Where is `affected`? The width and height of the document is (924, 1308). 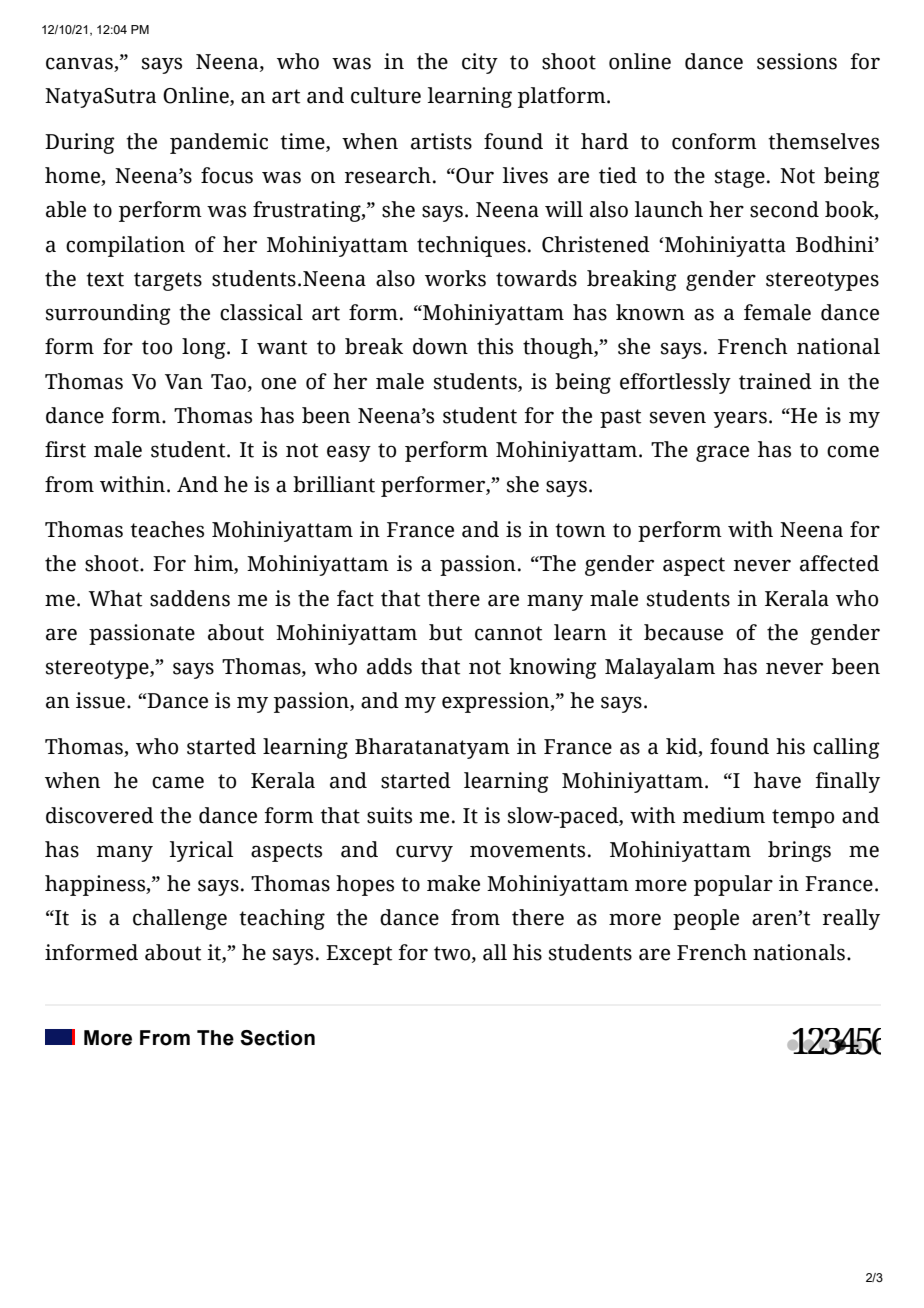 affected is located at coordinates (839, 563).
